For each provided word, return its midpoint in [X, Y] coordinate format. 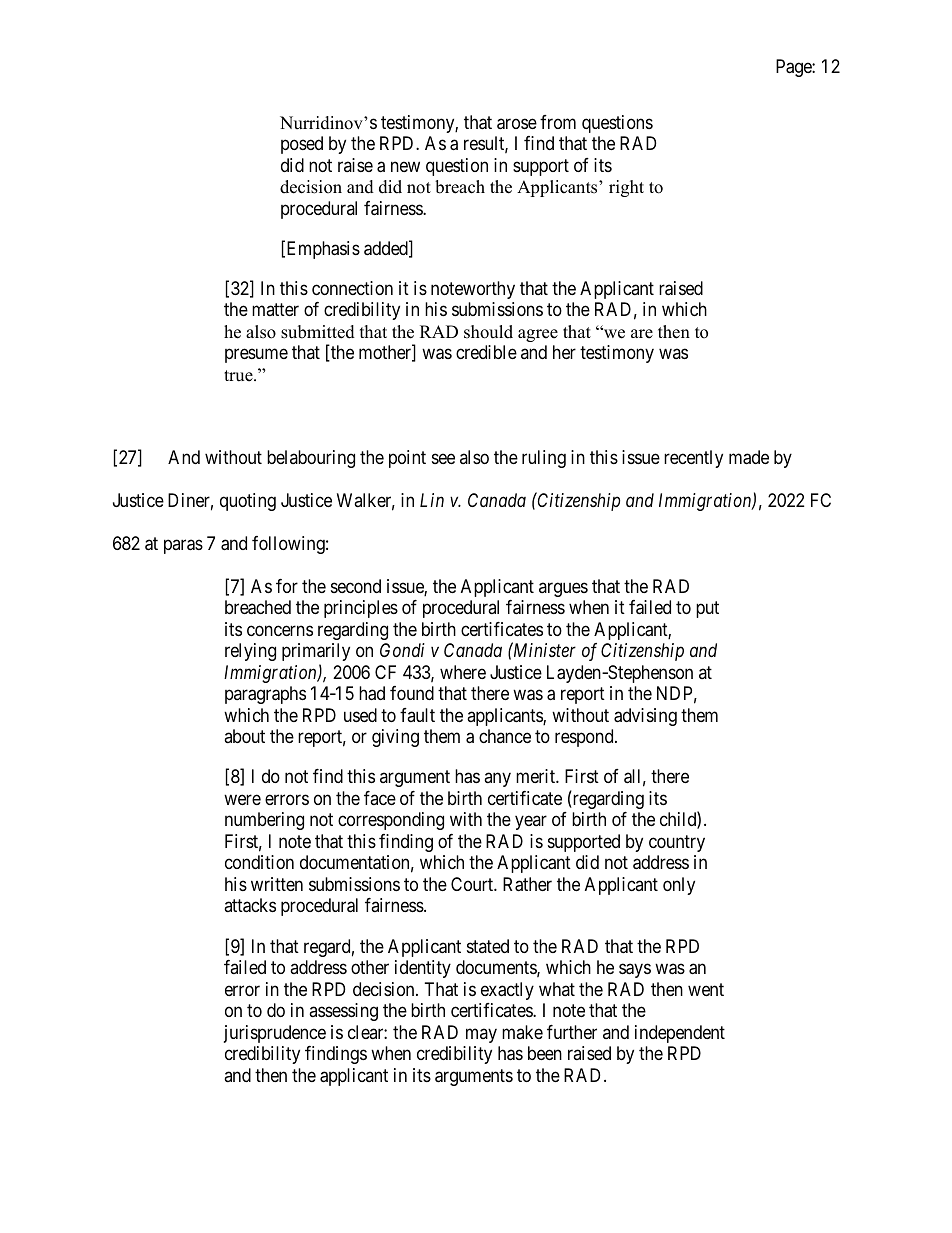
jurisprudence [275, 1034]
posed [302, 145]
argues [563, 589]
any [497, 780]
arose [517, 124]
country [677, 843]
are [642, 334]
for [287, 586]
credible [486, 352]
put [707, 610]
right [626, 188]
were [242, 799]
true [239, 376]
